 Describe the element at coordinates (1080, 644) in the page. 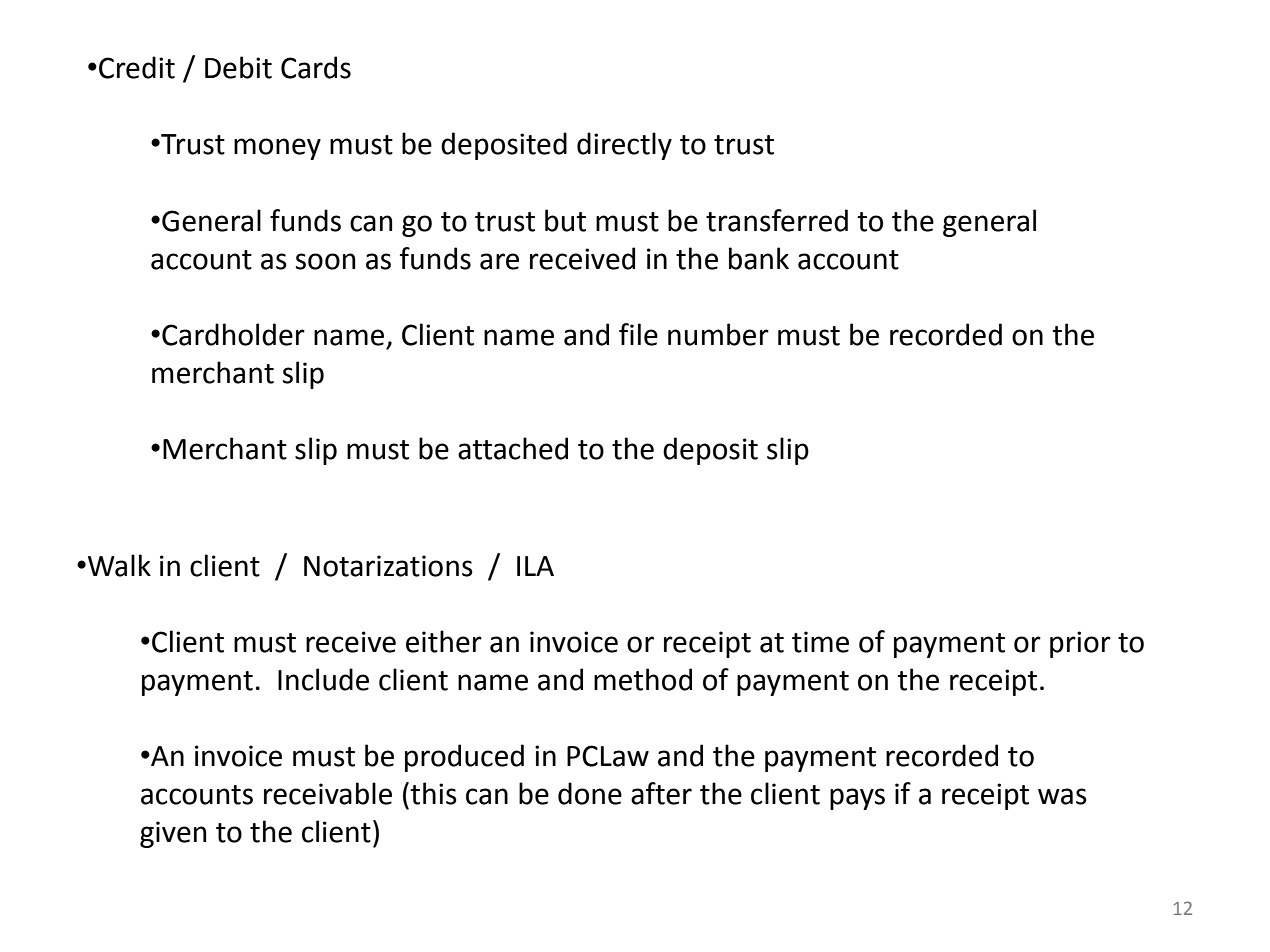

I see `prior` at that location.
